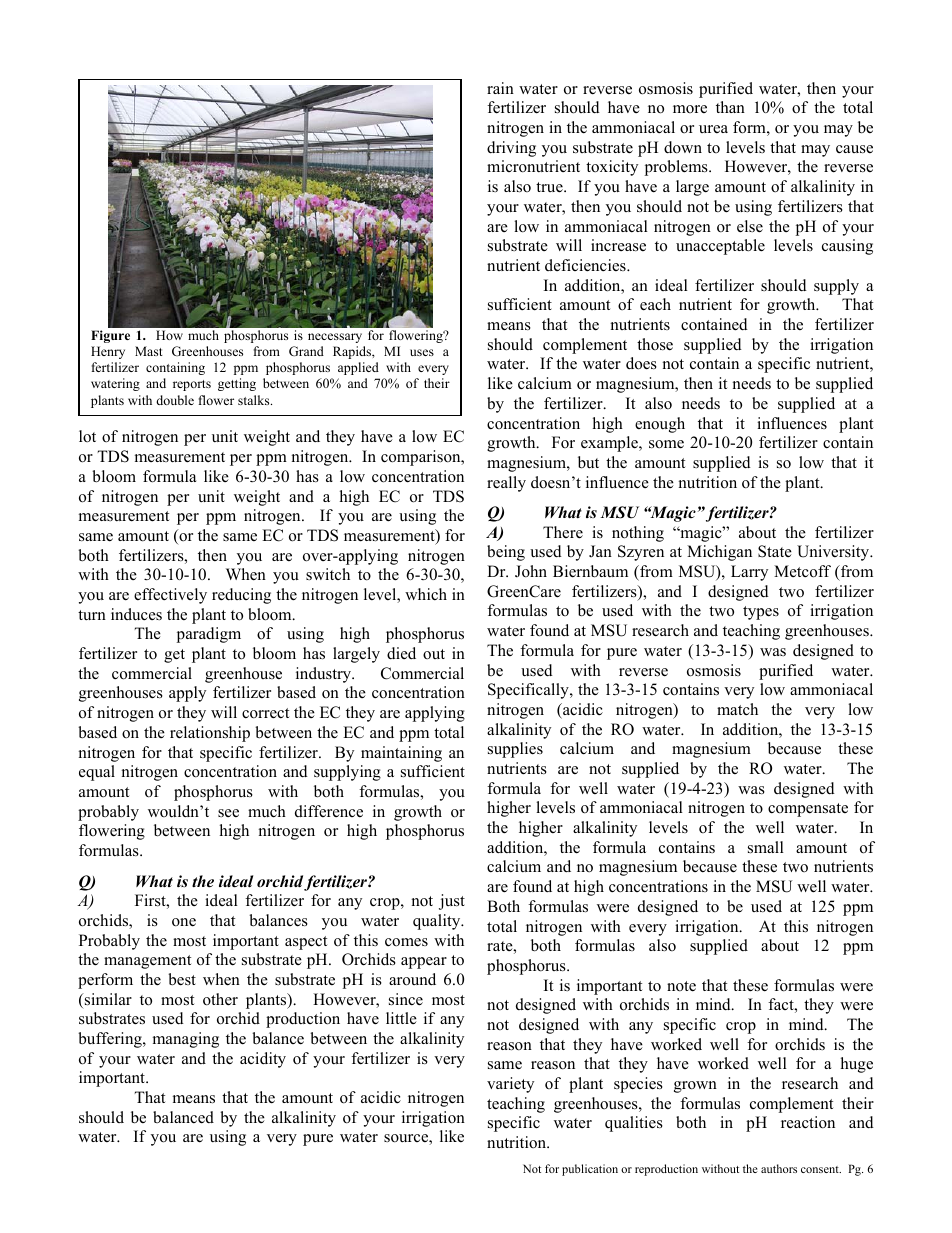  I want to click on which, so click(426, 594).
